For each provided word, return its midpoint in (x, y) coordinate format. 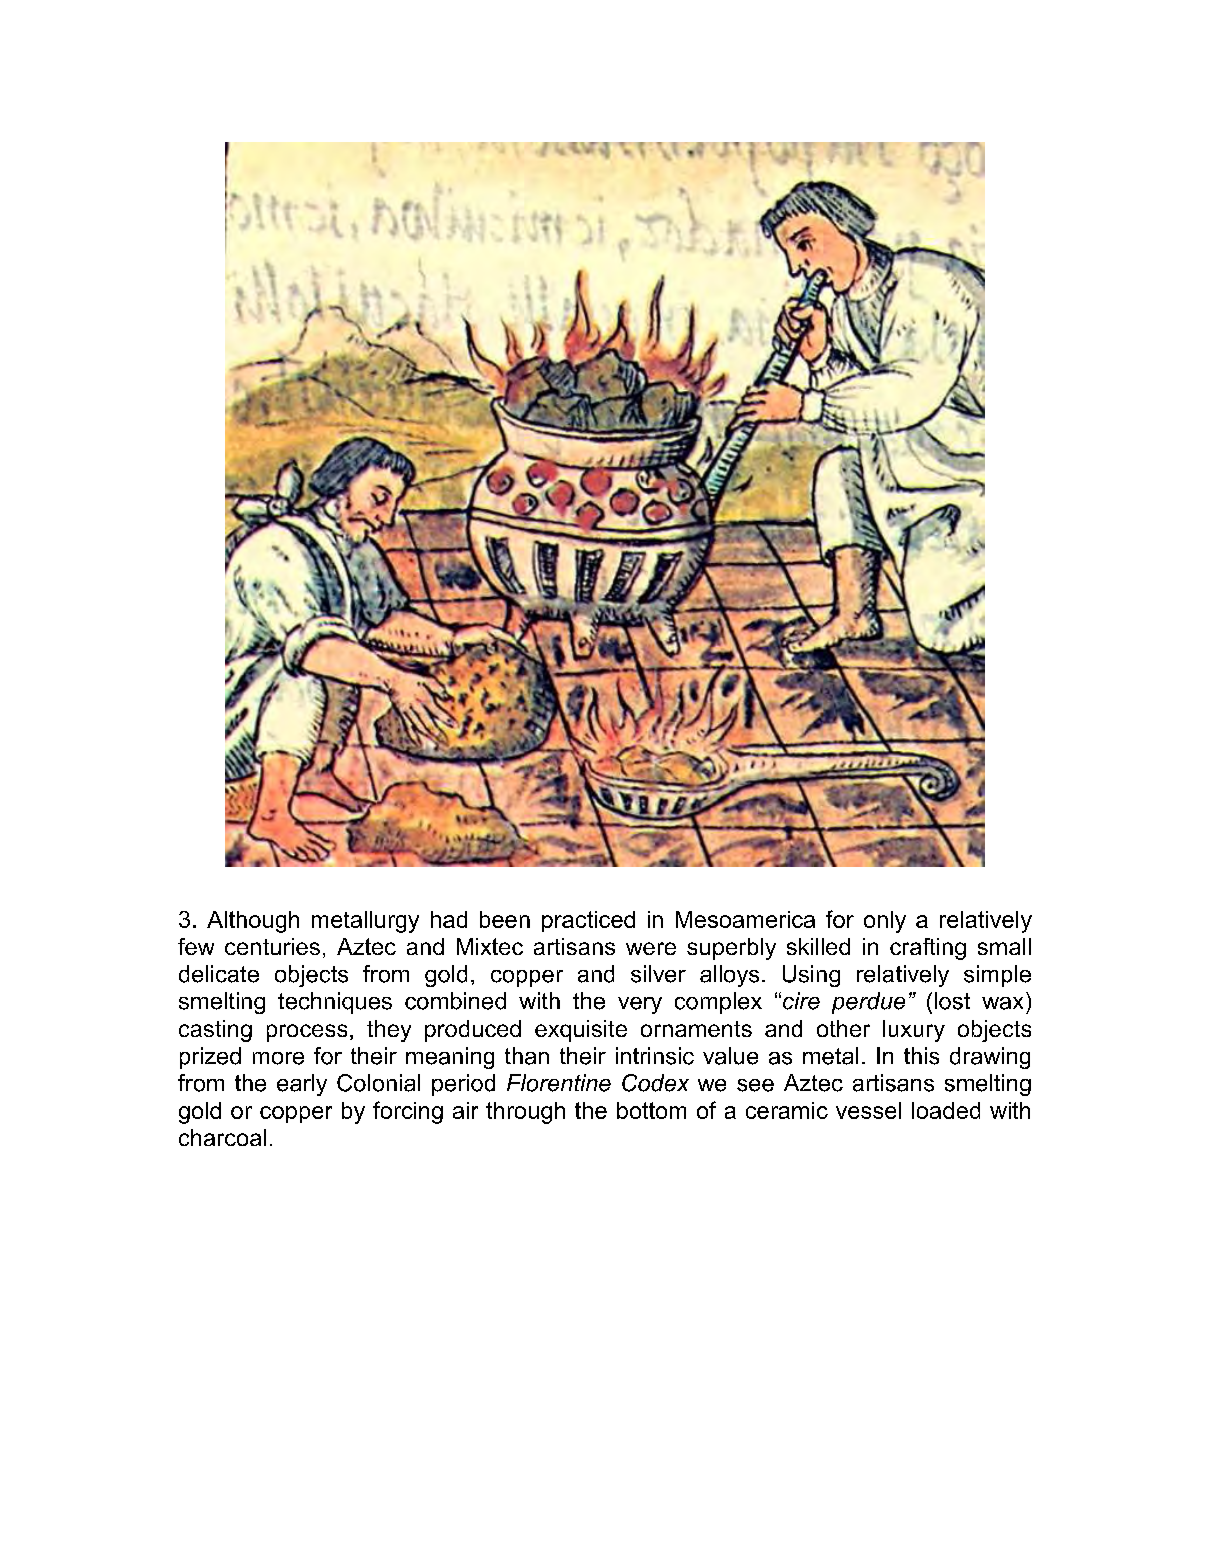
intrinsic (655, 1056)
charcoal (222, 1137)
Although (253, 922)
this (921, 1056)
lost (952, 1001)
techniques (335, 1003)
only (885, 922)
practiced (588, 921)
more (278, 1058)
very (640, 1005)
